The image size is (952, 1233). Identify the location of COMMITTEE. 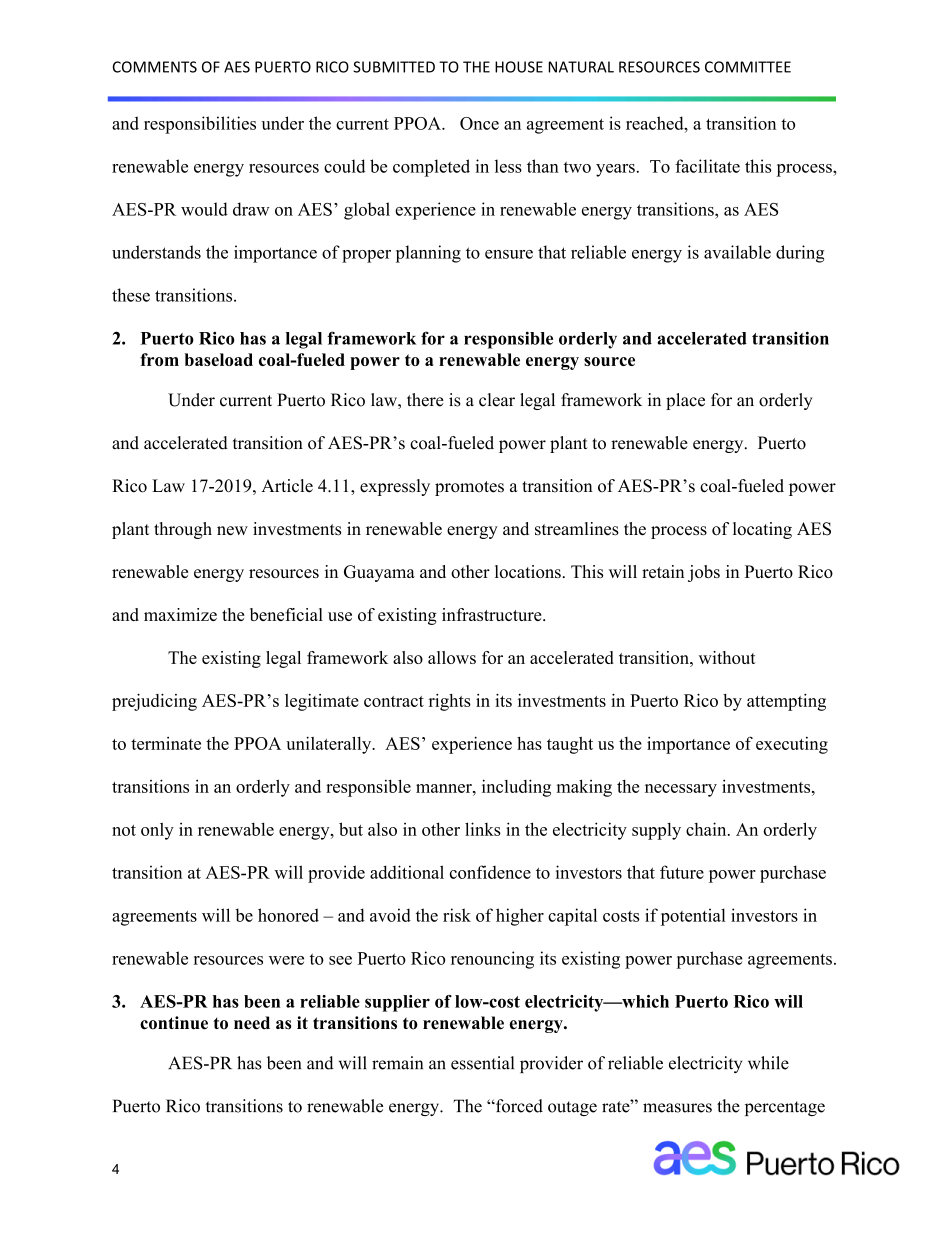
(748, 67).
